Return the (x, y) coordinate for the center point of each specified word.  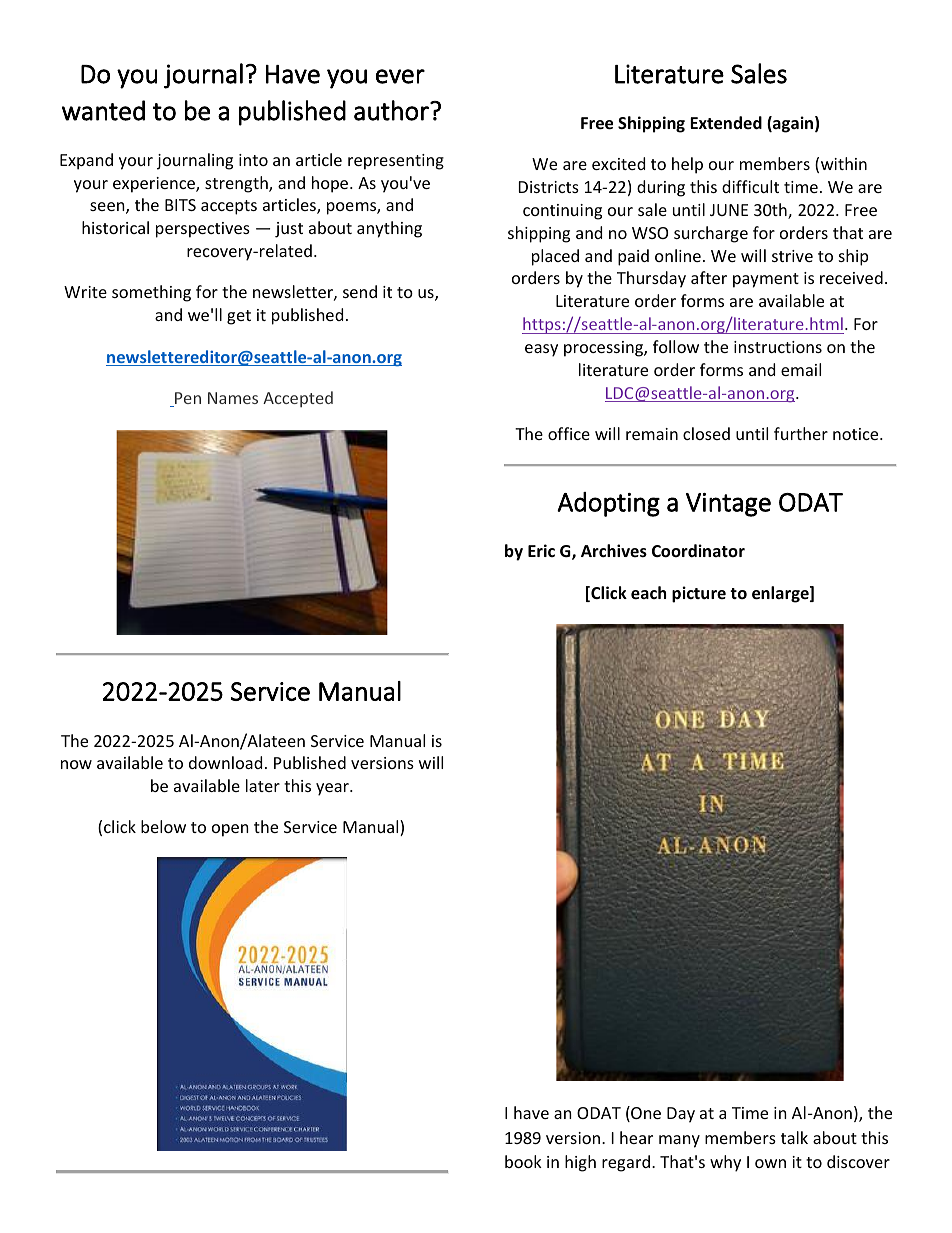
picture (699, 594)
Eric (541, 550)
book (523, 1161)
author (392, 110)
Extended (726, 123)
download (225, 762)
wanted (103, 110)
